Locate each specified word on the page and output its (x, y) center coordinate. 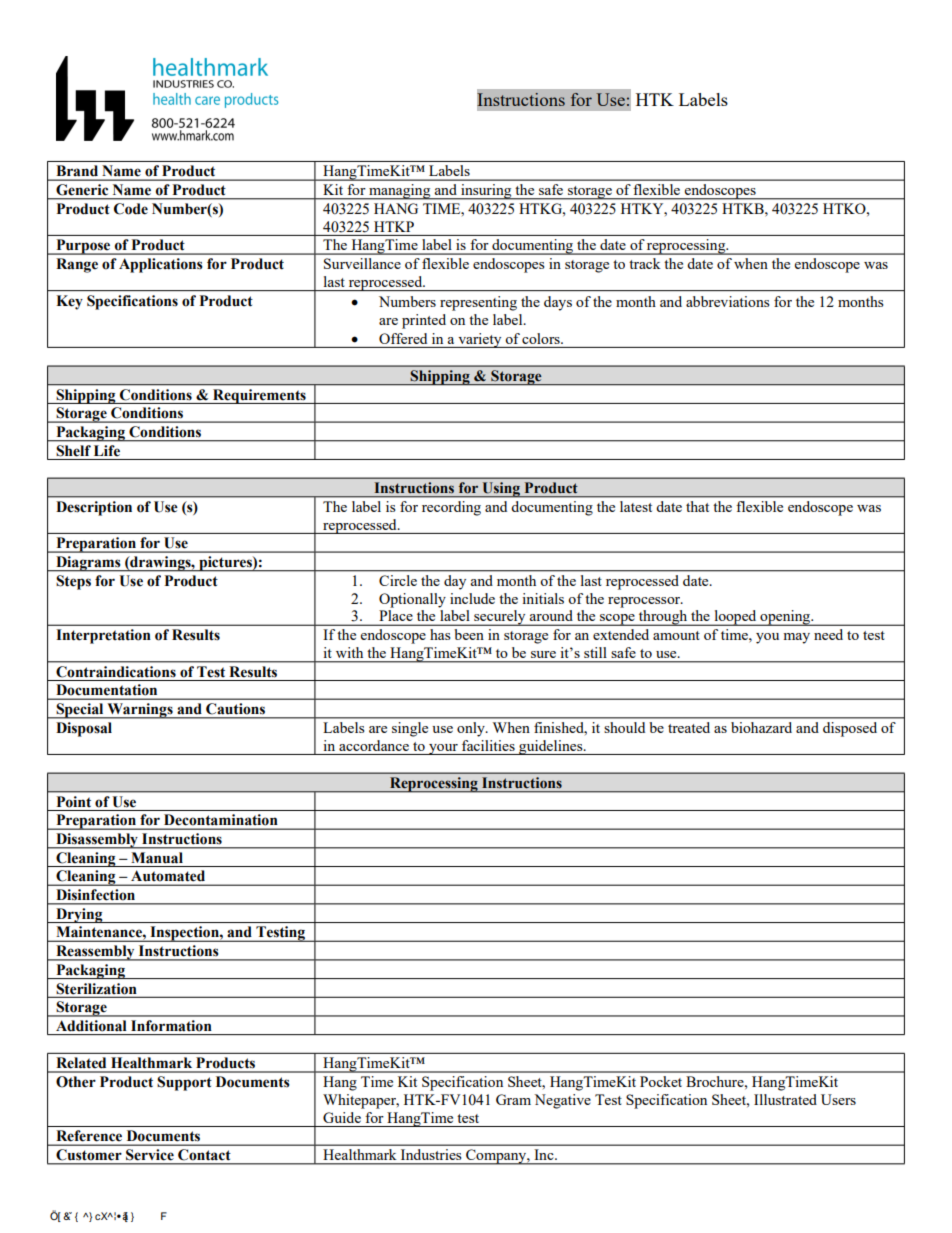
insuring (486, 192)
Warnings (140, 711)
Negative (562, 1101)
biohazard (761, 727)
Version (117, 1217)
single (410, 729)
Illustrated (785, 1099)
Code (131, 209)
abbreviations (728, 301)
